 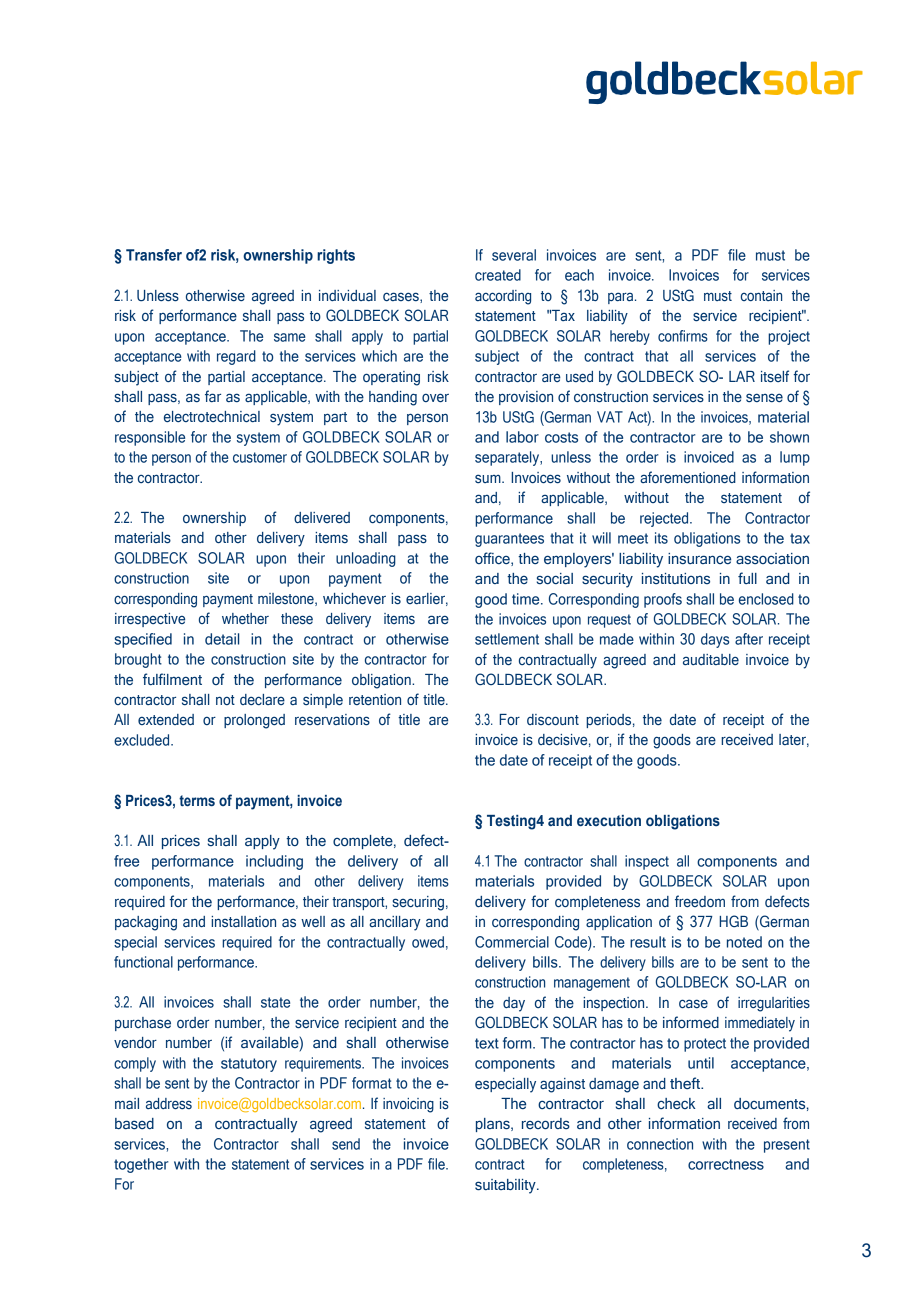 I want to click on together, so click(x=141, y=1165).
